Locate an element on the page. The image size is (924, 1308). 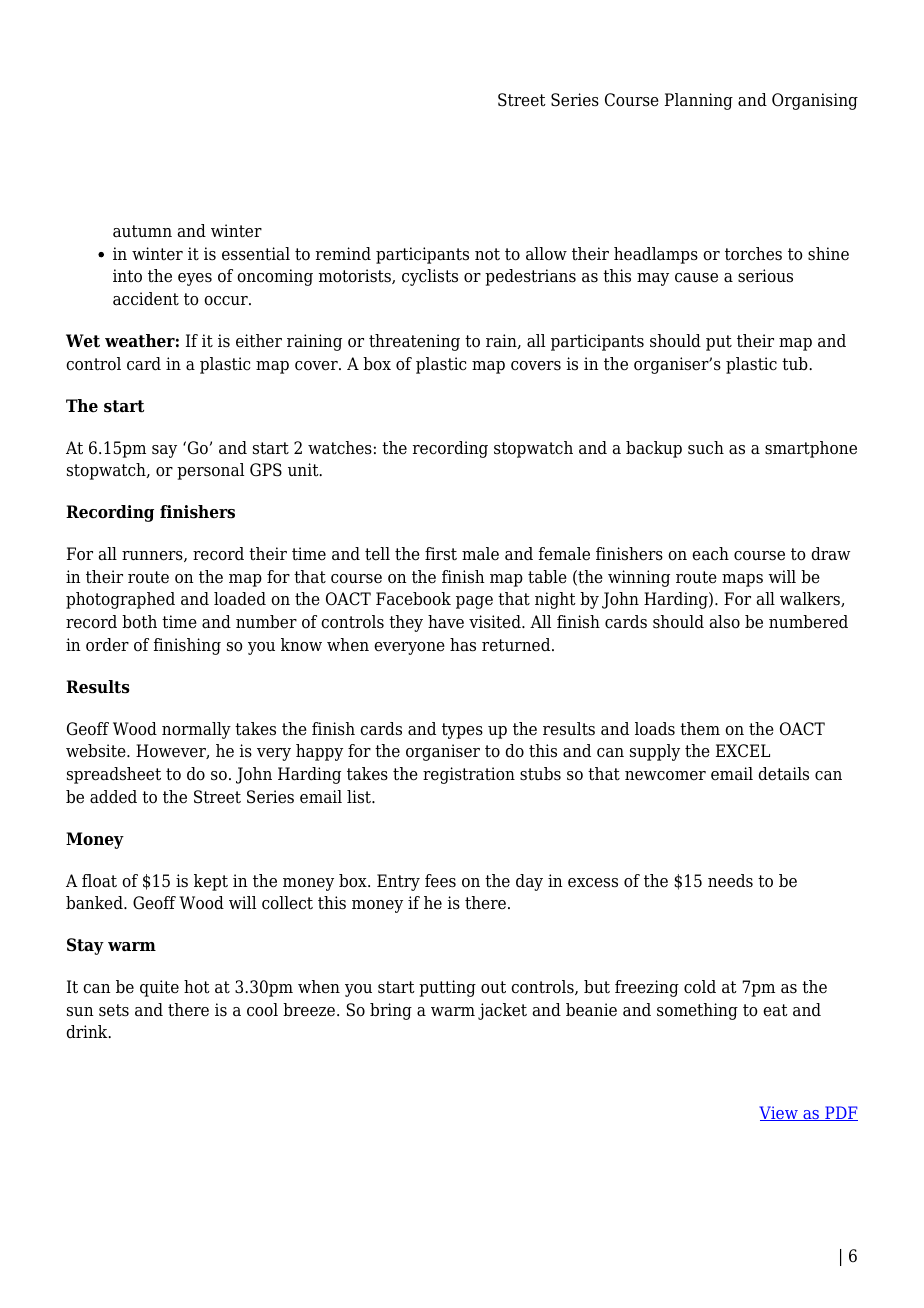
Planning is located at coordinates (699, 101).
